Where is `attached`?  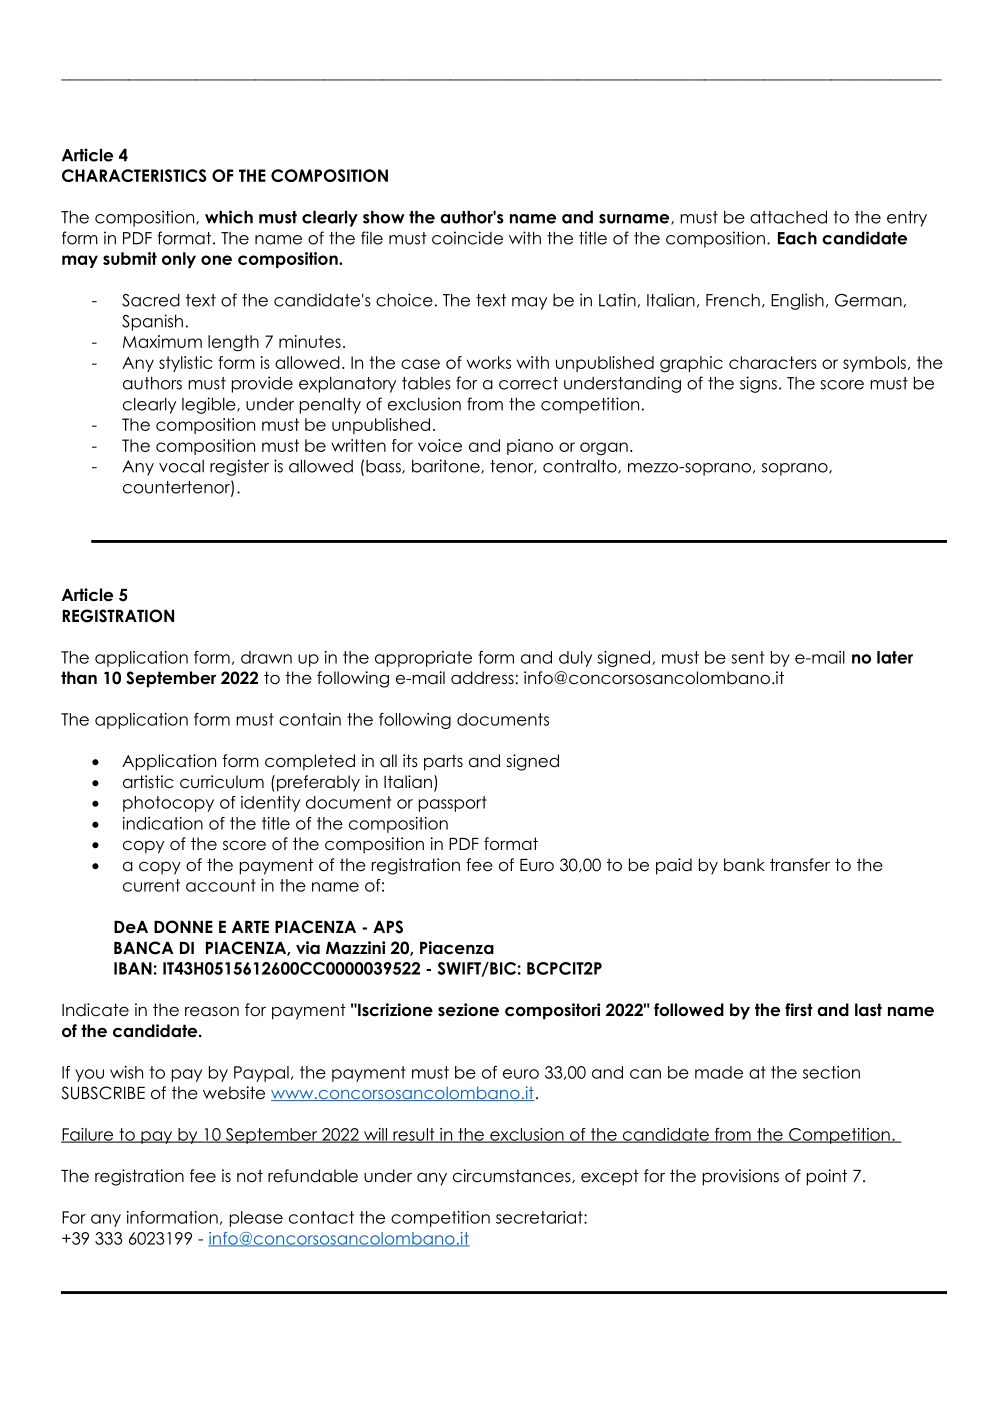 attached is located at coordinates (788, 217).
